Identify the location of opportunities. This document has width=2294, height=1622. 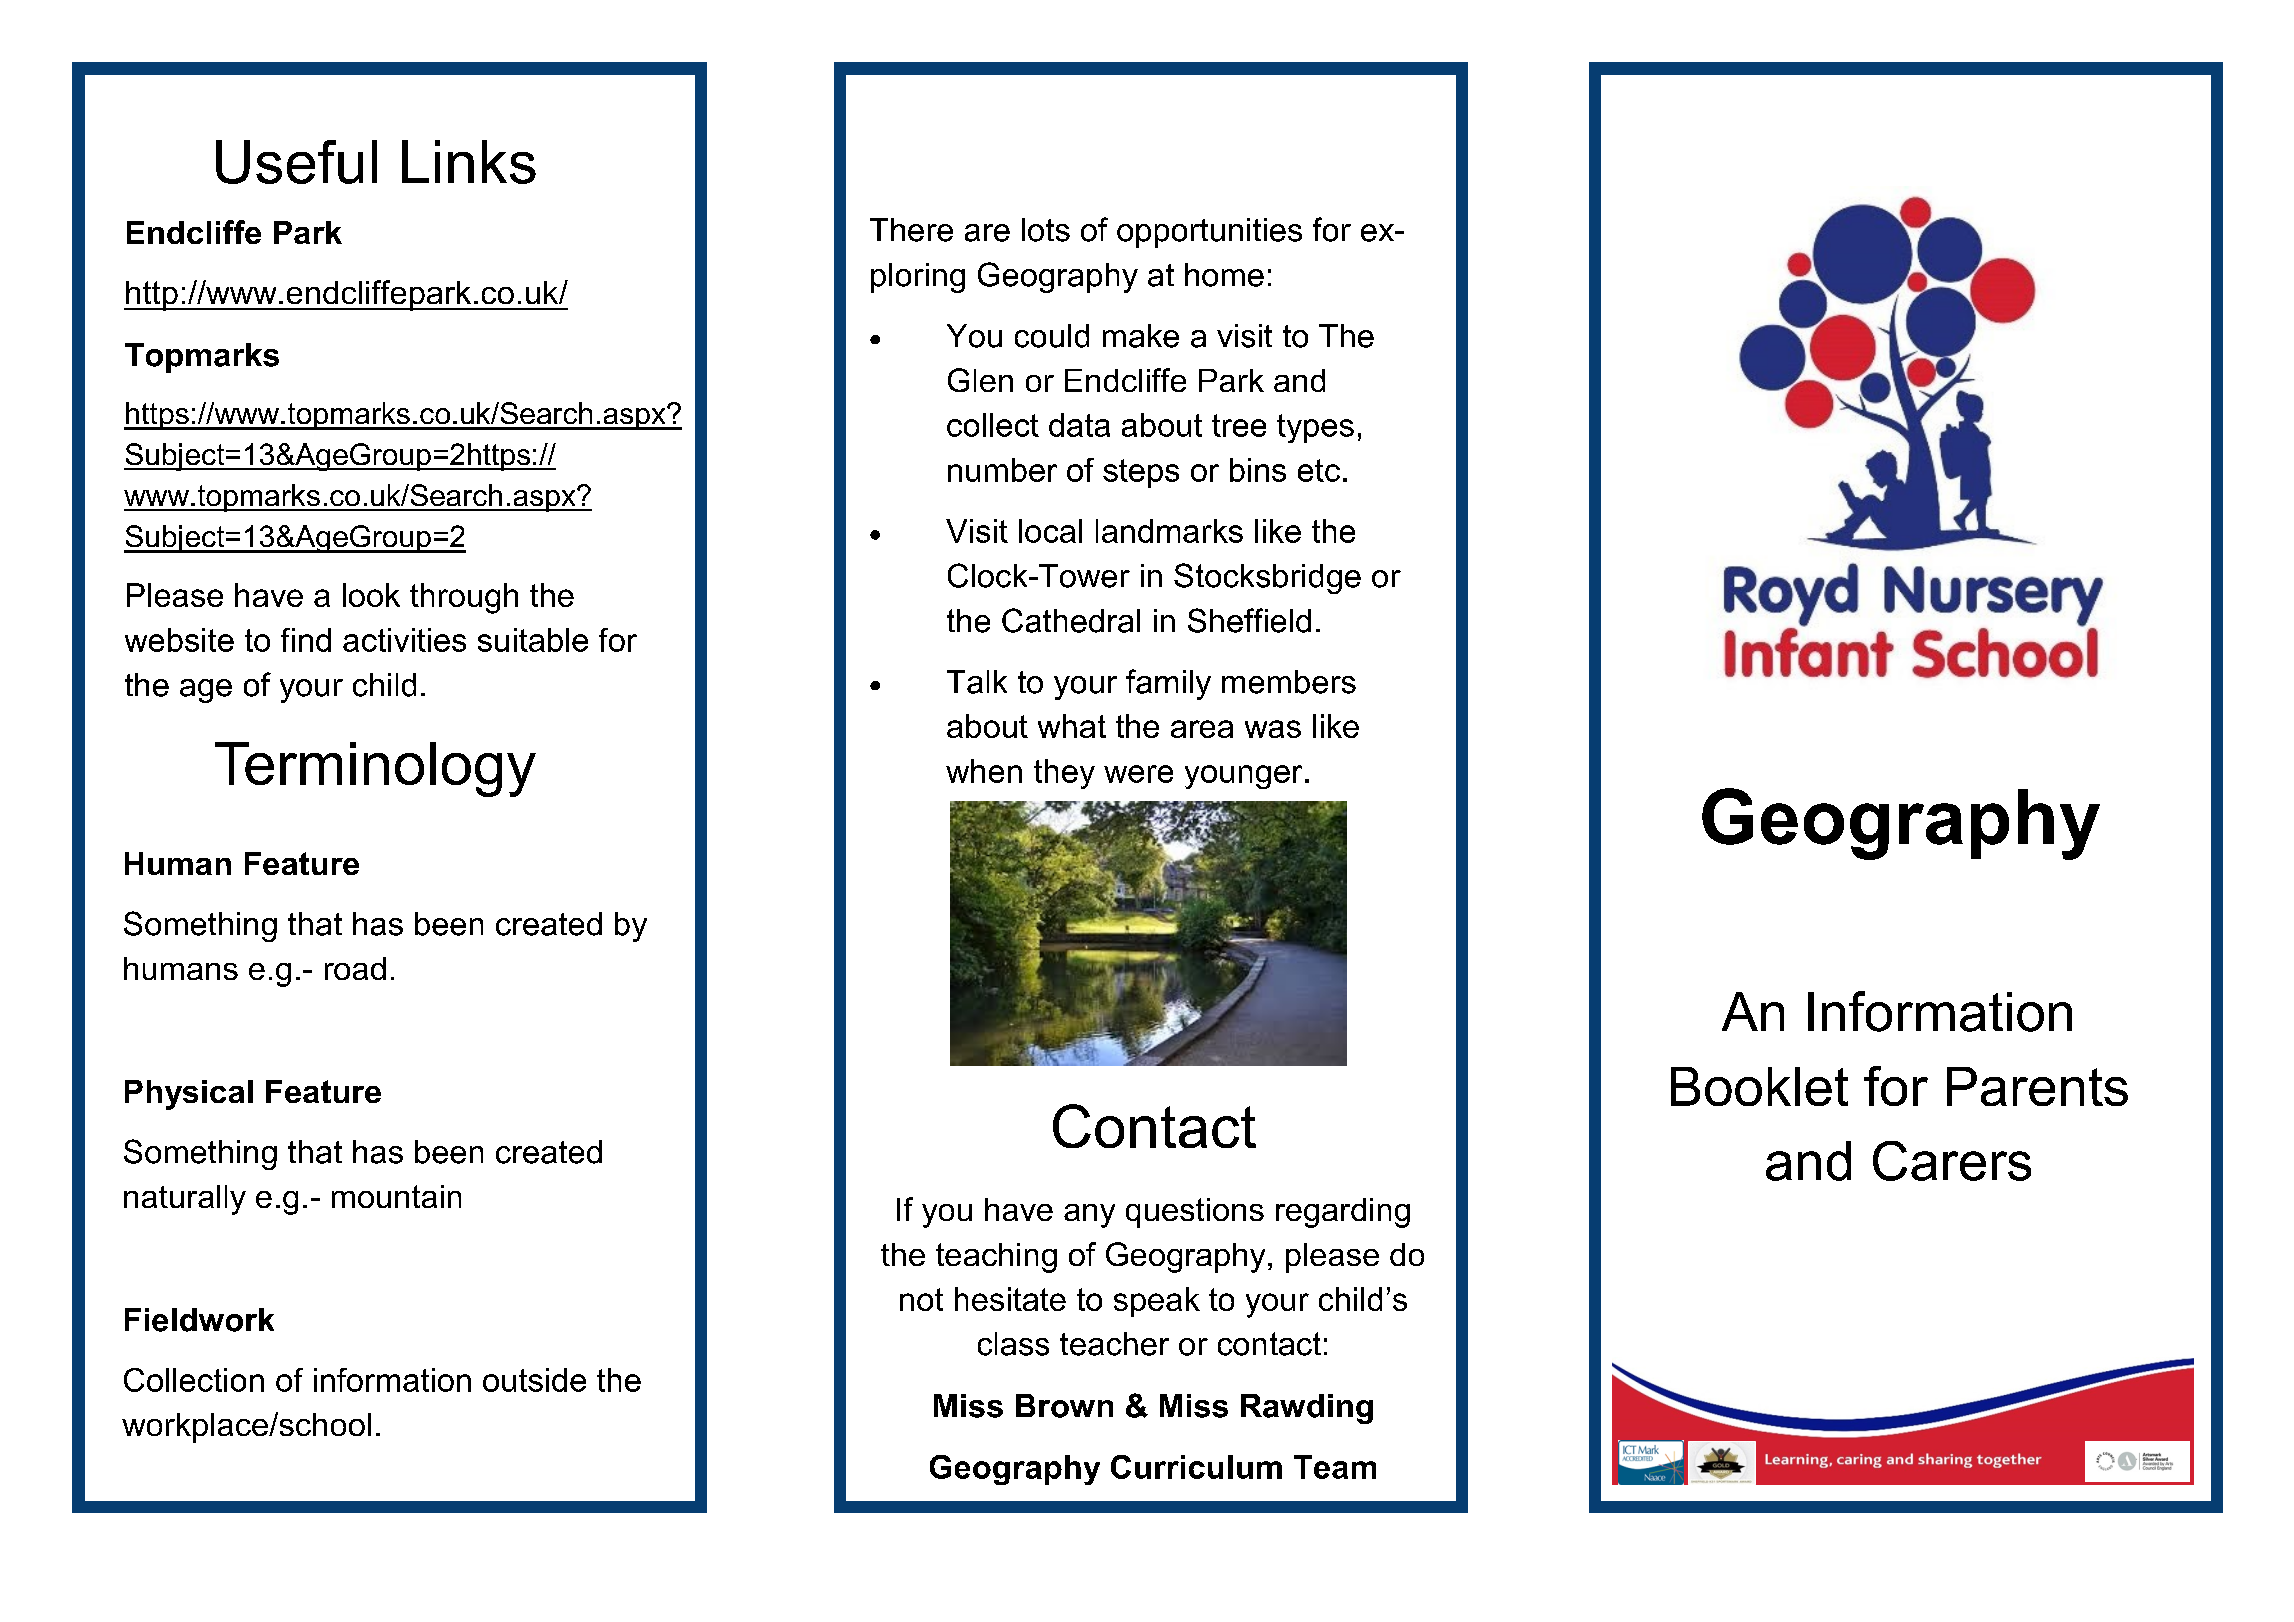
(1209, 233).
